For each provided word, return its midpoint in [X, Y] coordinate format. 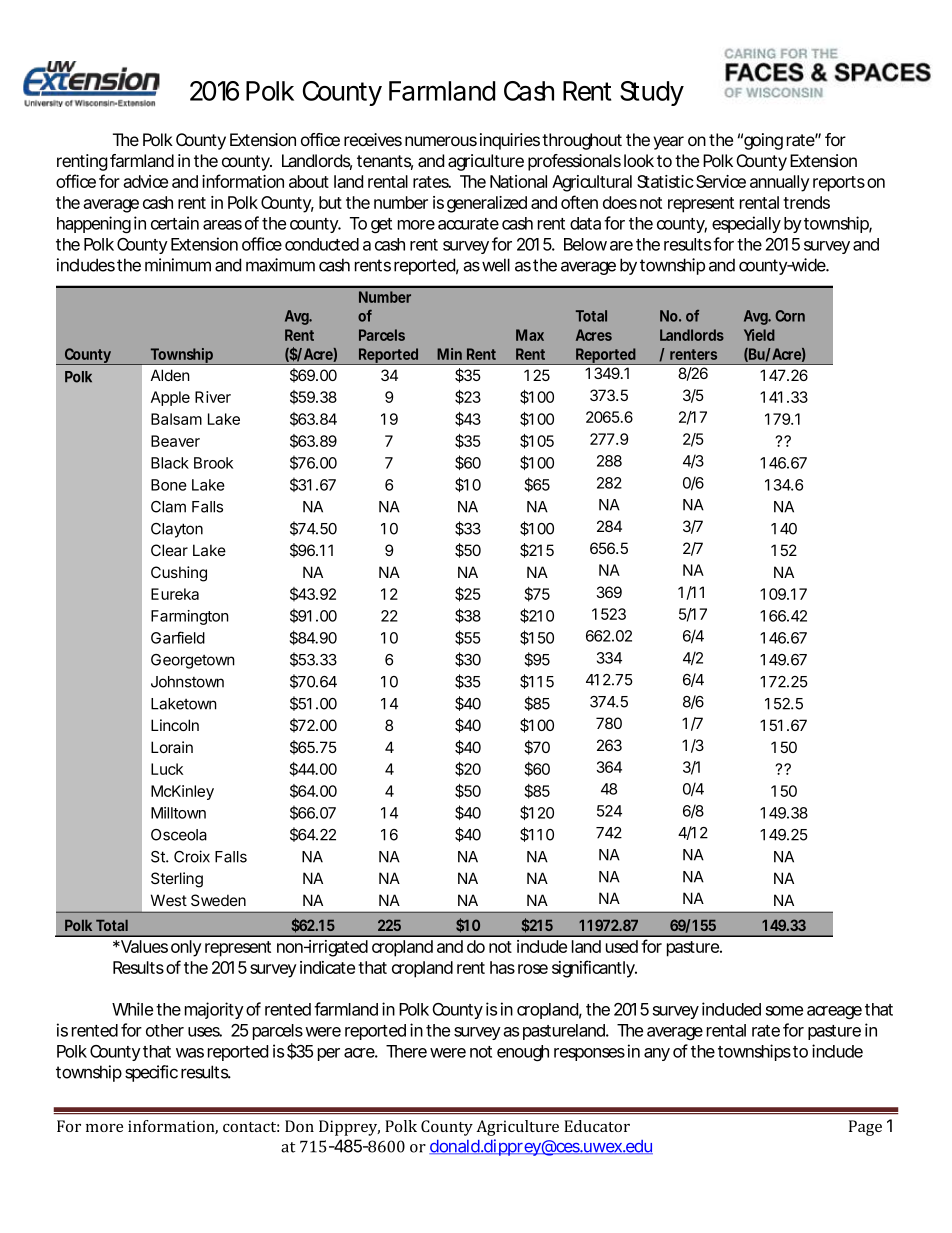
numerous [441, 141]
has [502, 967]
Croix [192, 856]
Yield [759, 335]
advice [145, 181]
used [622, 946]
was [190, 1053]
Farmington [190, 617]
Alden [170, 375]
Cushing [179, 574]
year [668, 143]
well [496, 265]
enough [523, 1053]
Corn [790, 316]
